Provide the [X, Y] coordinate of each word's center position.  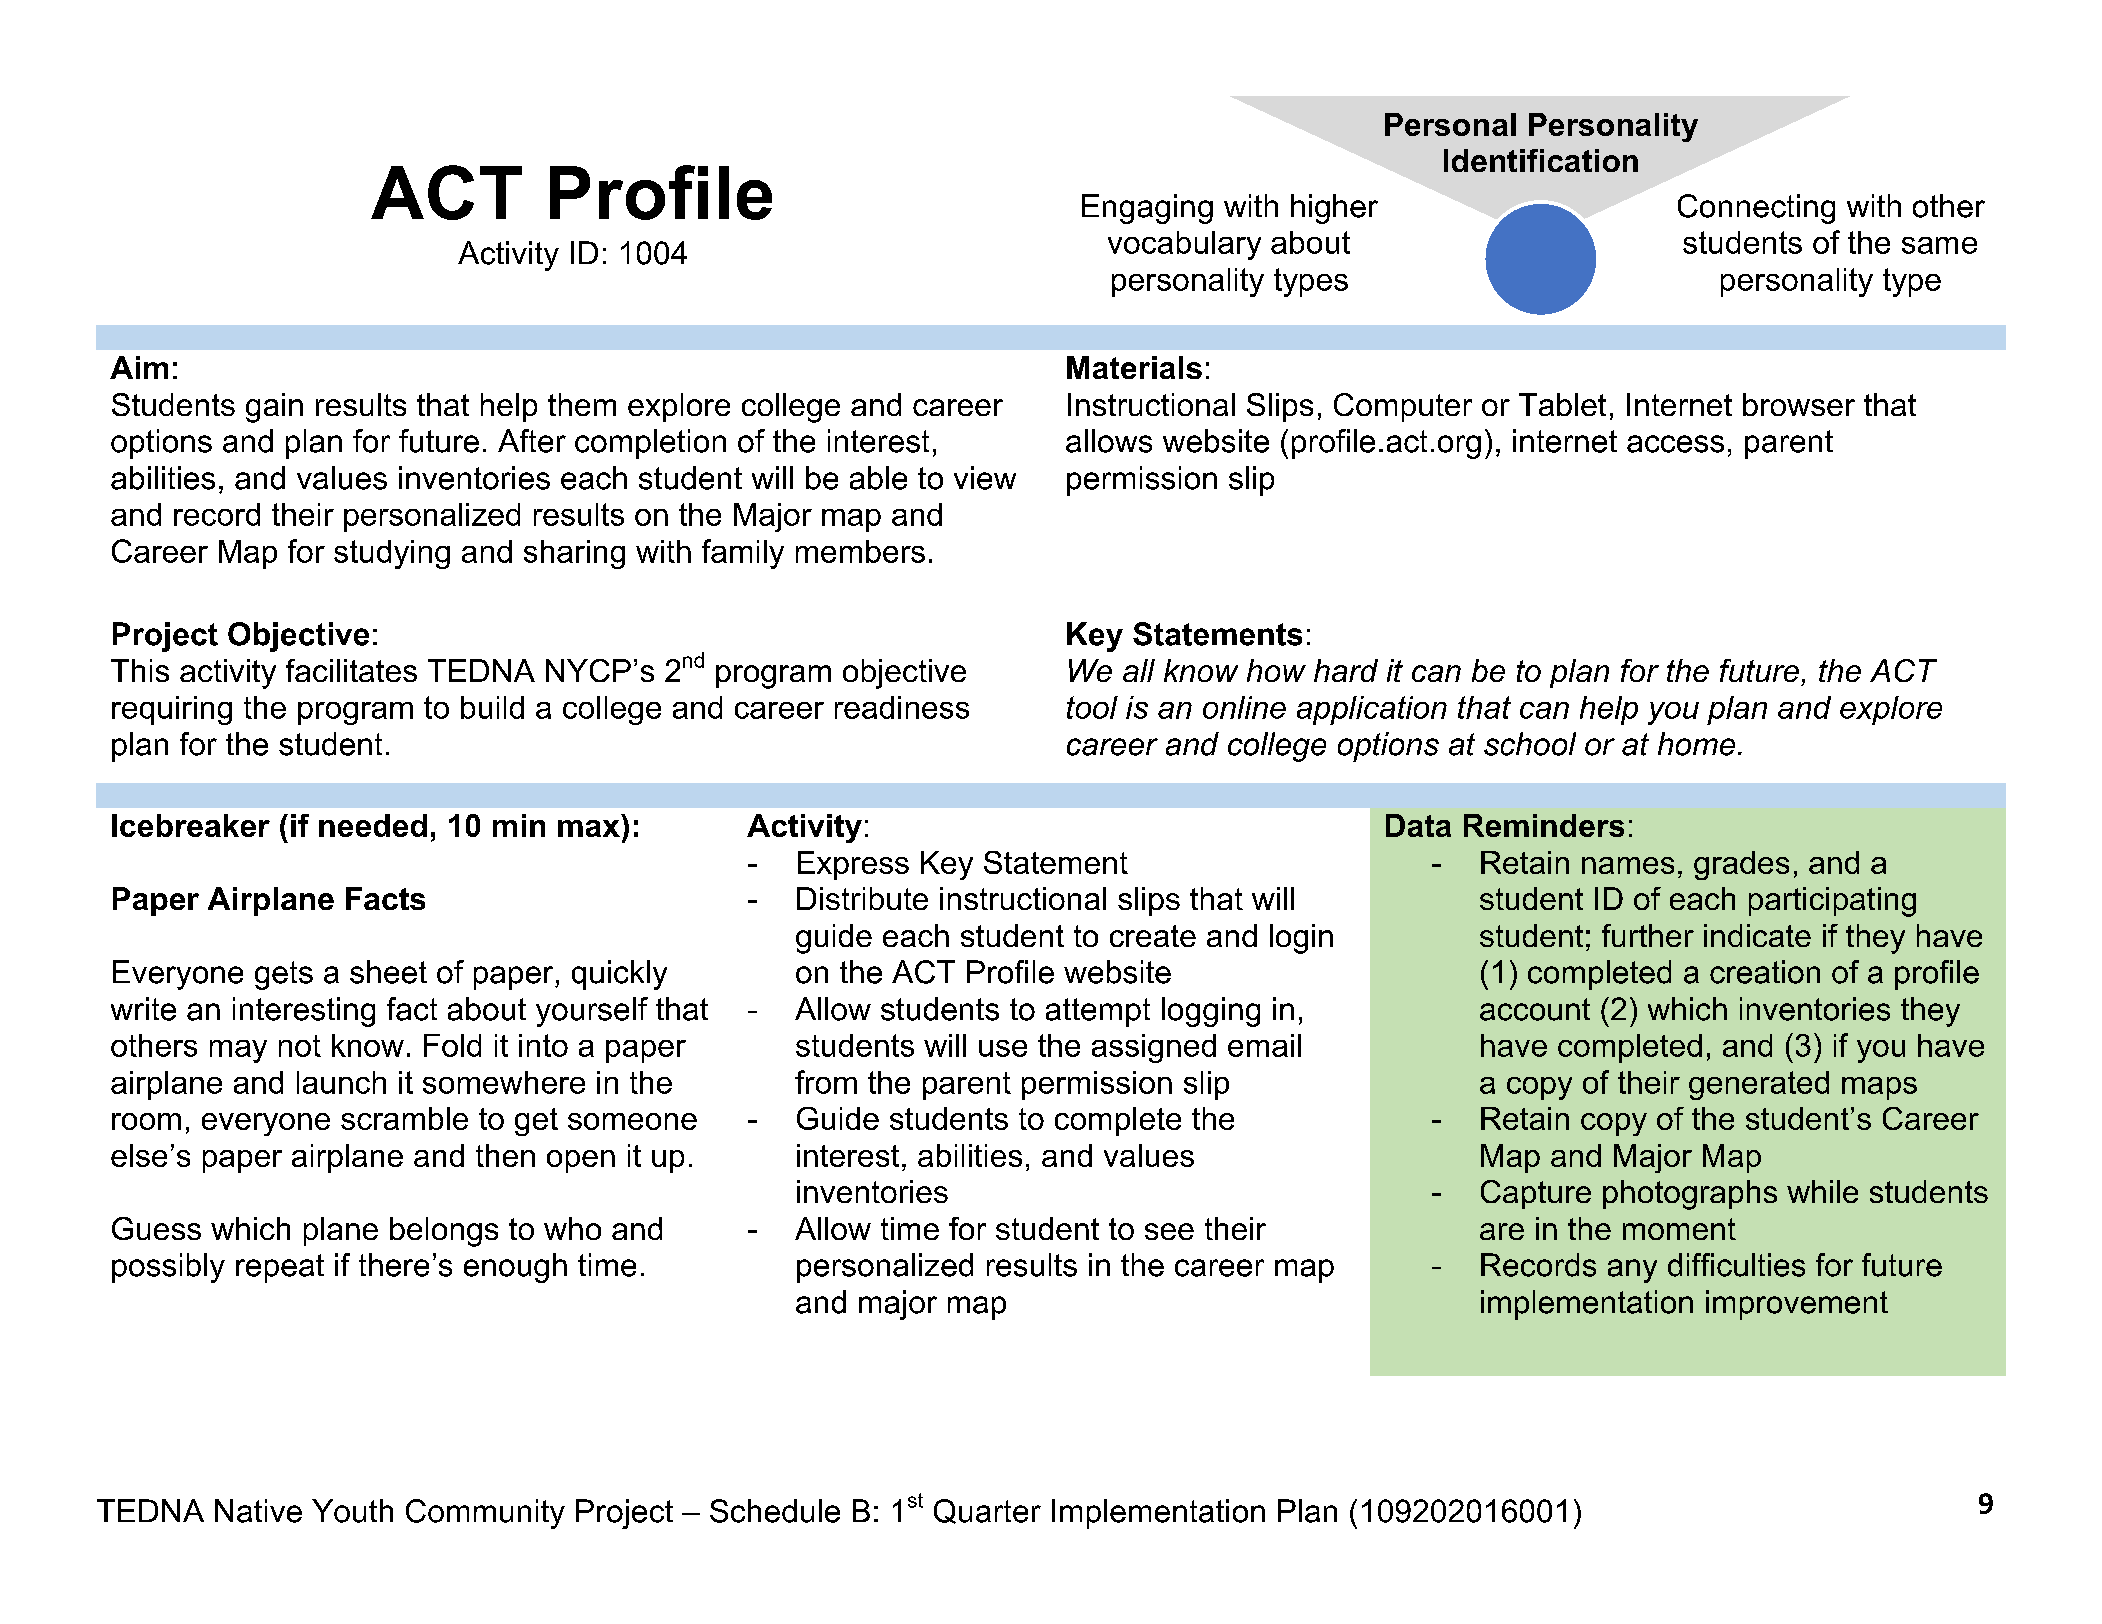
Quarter [987, 1511]
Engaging [1147, 209]
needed [373, 825]
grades [1741, 865]
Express [853, 865]
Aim [139, 367]
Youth [352, 1511]
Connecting [1756, 209]
